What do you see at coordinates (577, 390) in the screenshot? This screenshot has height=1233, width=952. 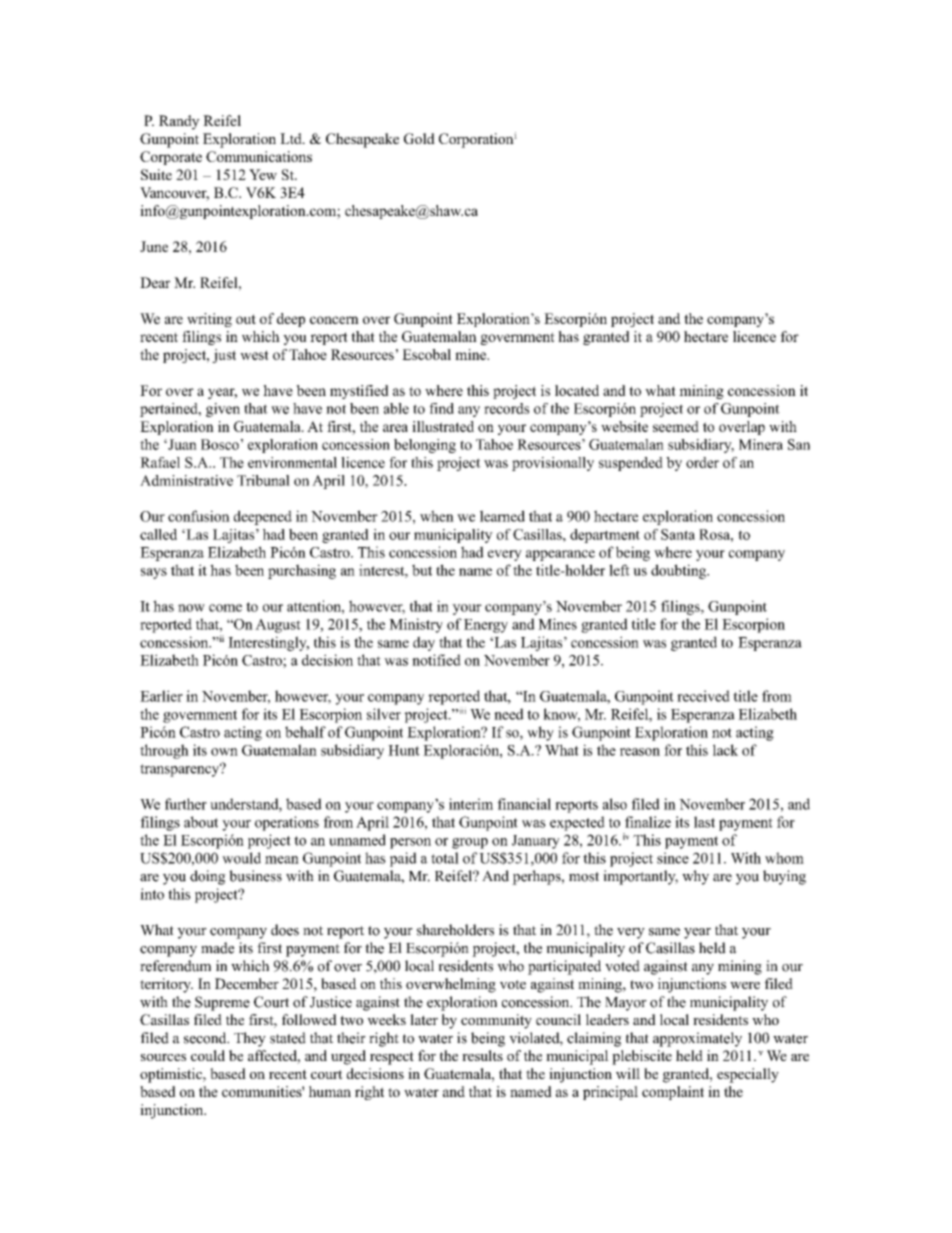 I see `located` at bounding box center [577, 390].
